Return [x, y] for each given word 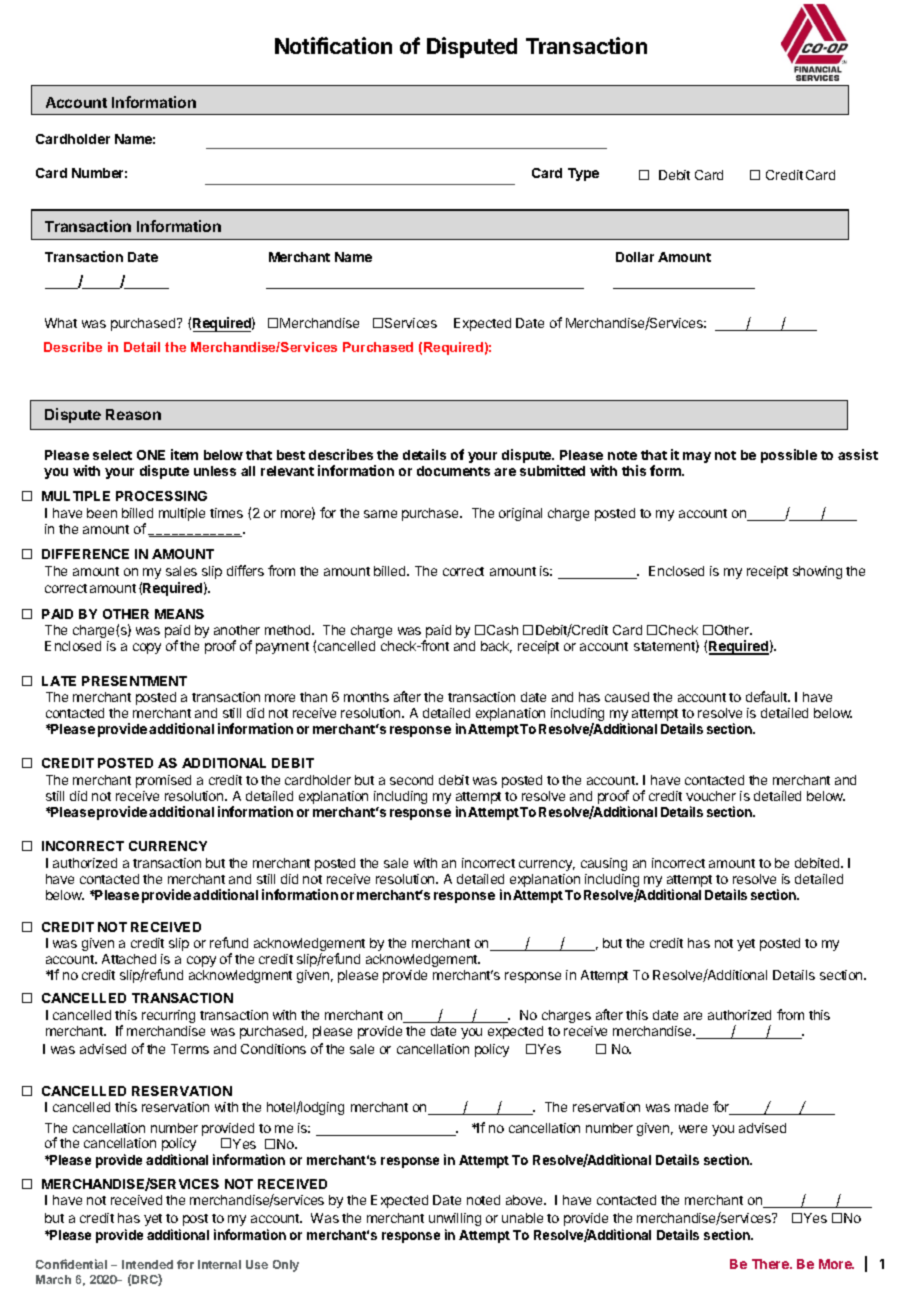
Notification [333, 45]
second [411, 780]
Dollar [635, 257]
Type [583, 174]
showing [817, 572]
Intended [147, 1264]
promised [163, 781]
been [102, 513]
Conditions [273, 1049]
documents [453, 471]
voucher [711, 796]
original [520, 514]
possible [789, 456]
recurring [168, 1016]
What [61, 323]
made [691, 1107]
